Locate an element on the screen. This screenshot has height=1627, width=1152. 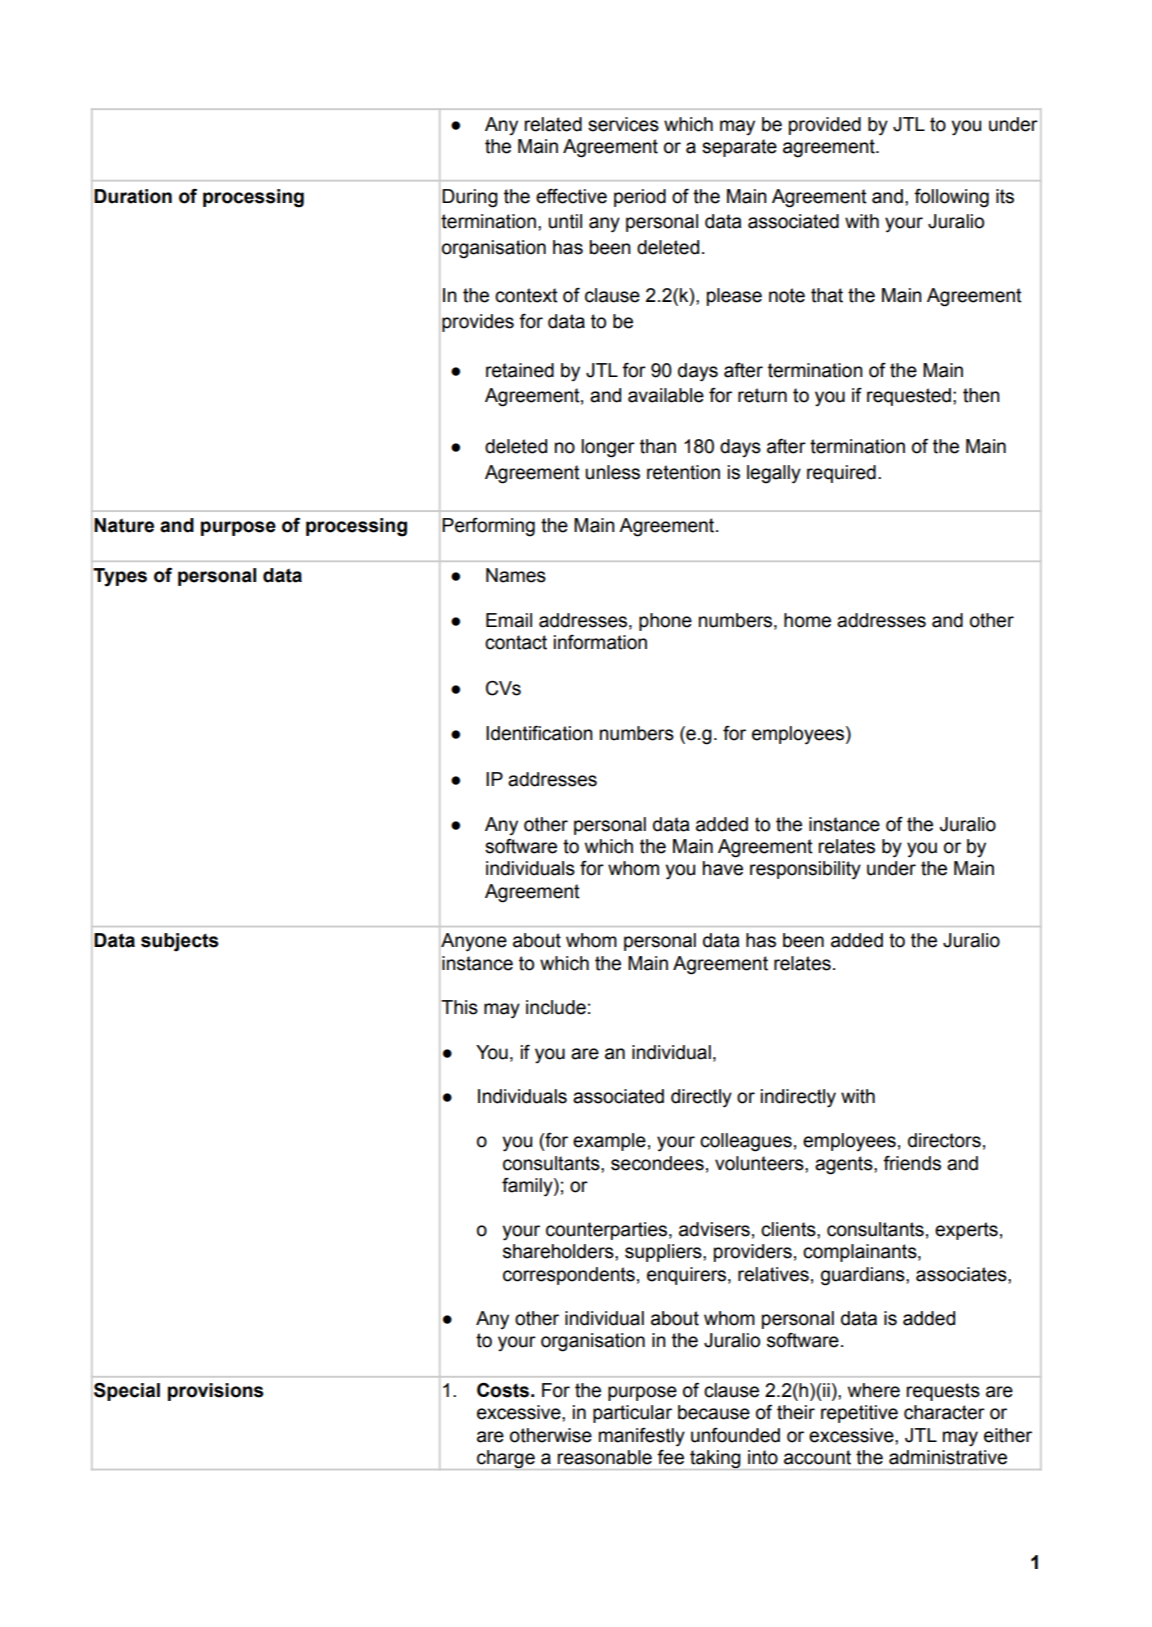
repetitive is located at coordinates (859, 1414).
